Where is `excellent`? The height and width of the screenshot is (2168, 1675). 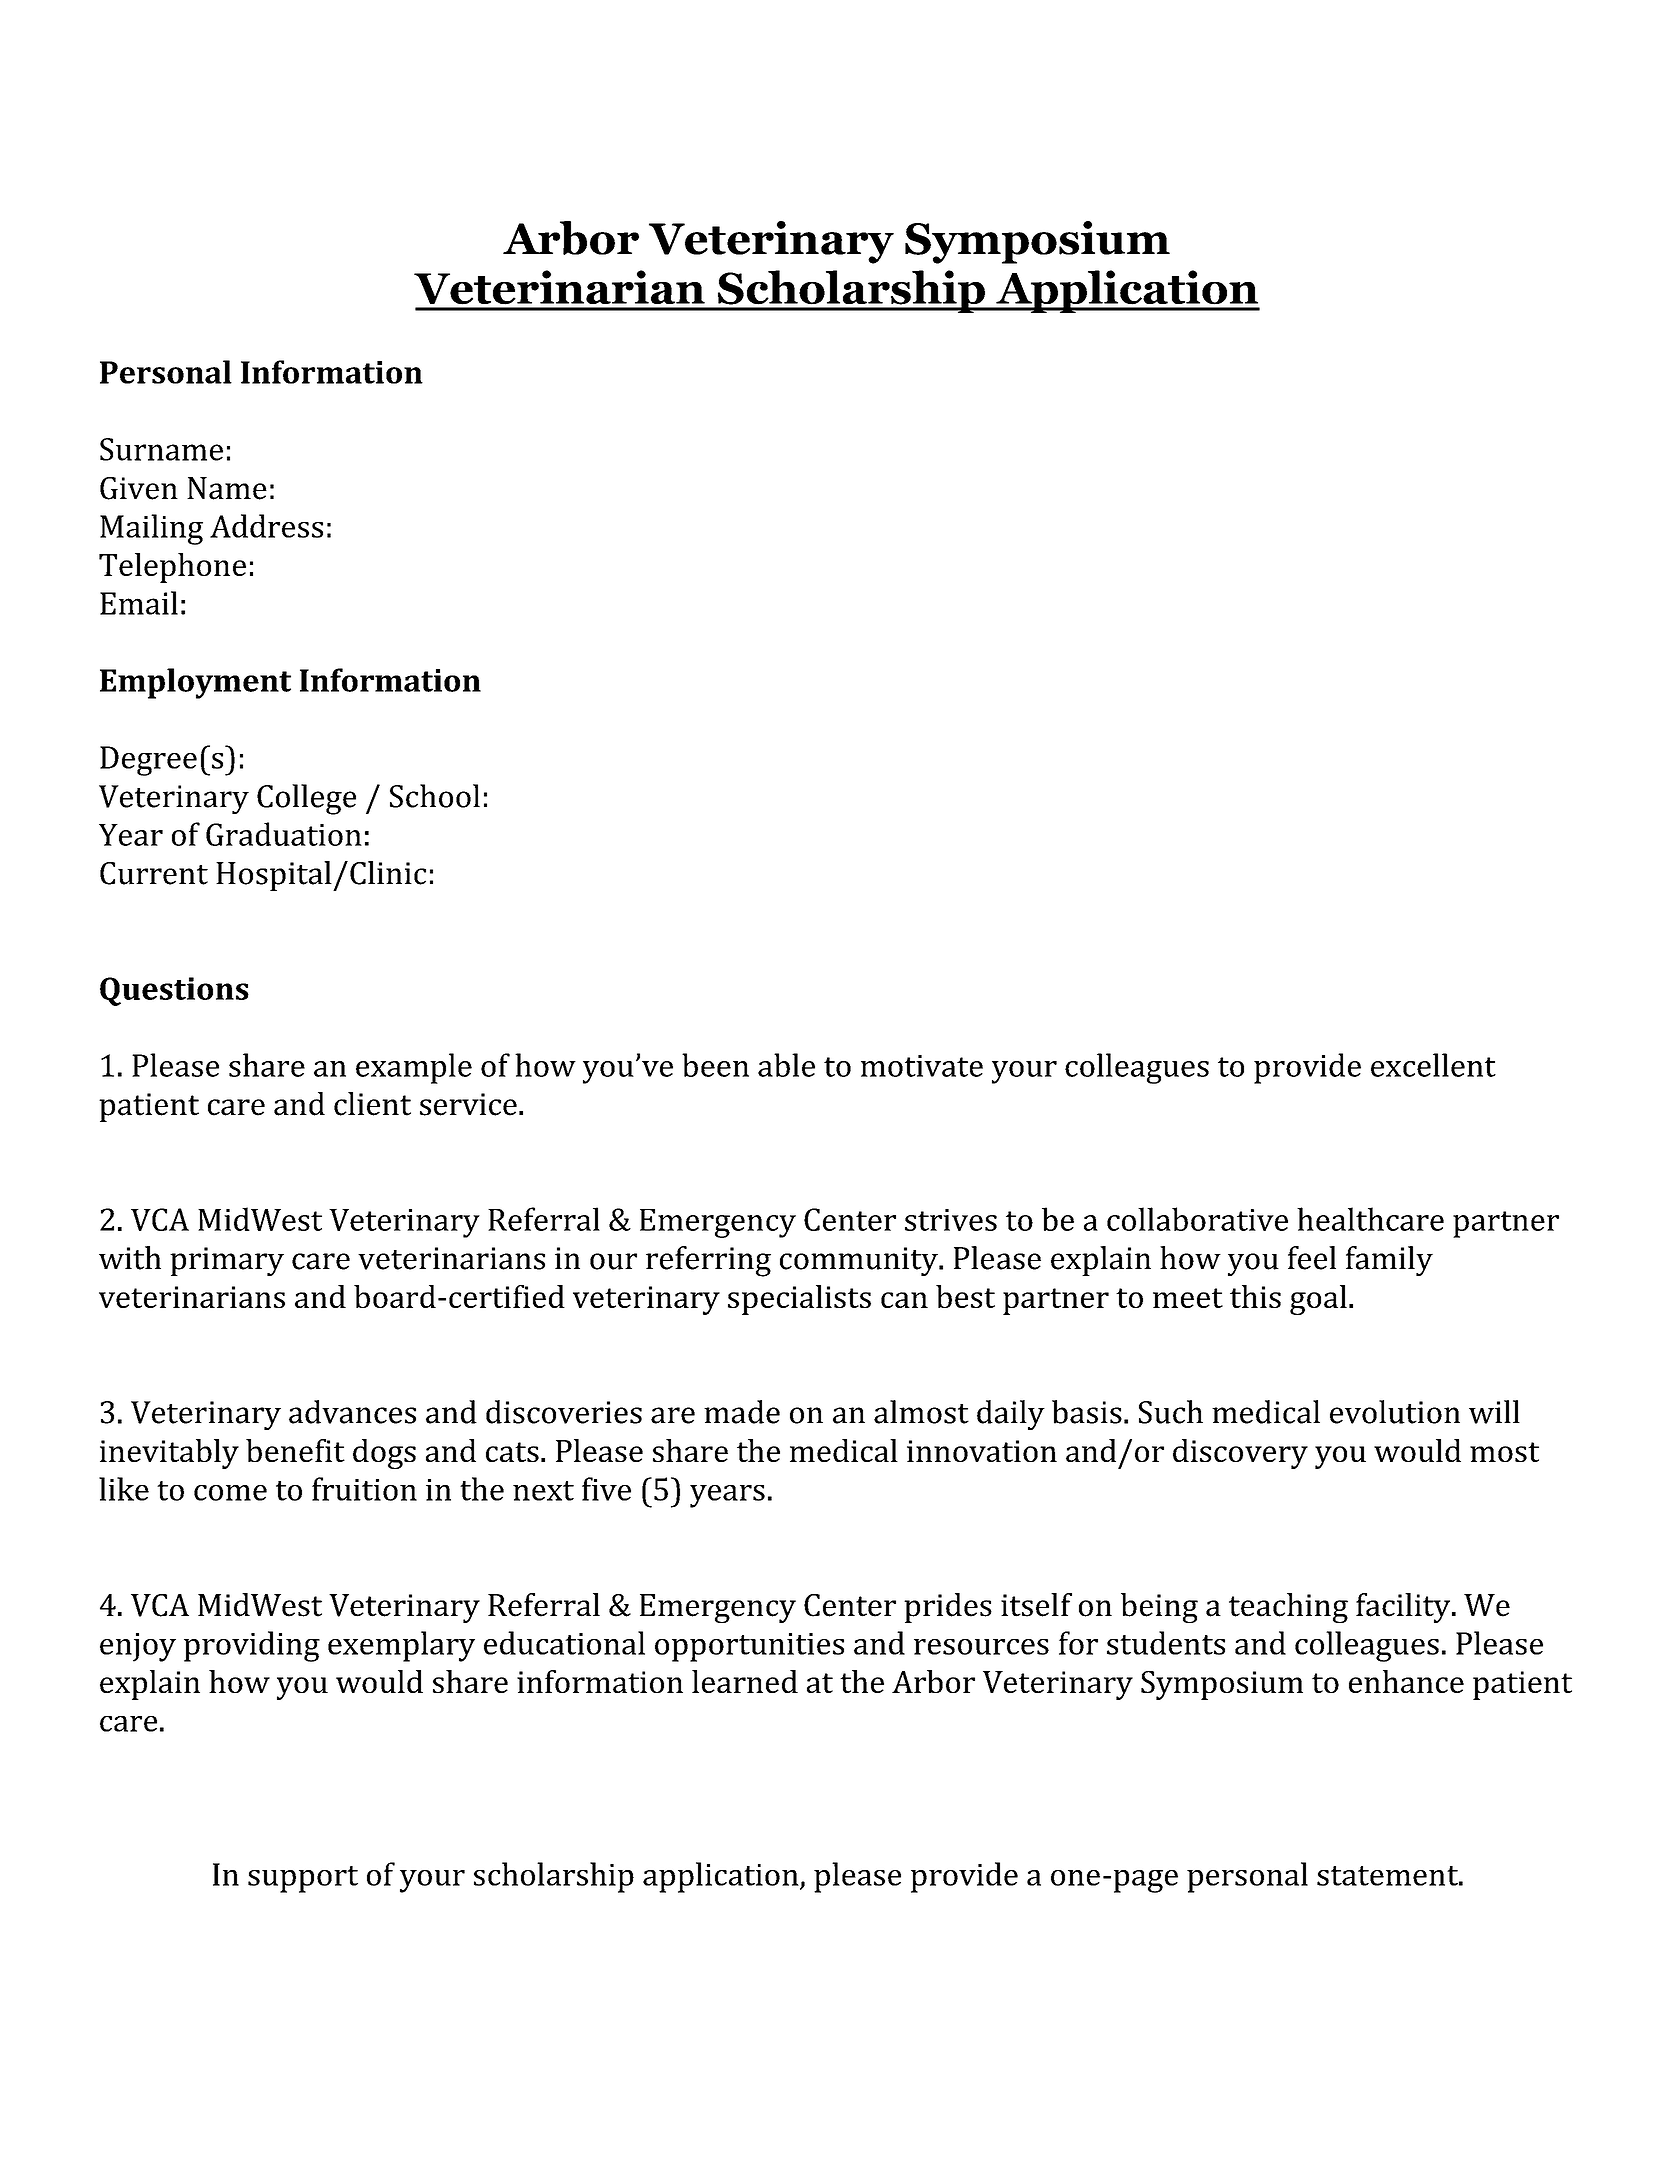 excellent is located at coordinates (1433, 1065).
